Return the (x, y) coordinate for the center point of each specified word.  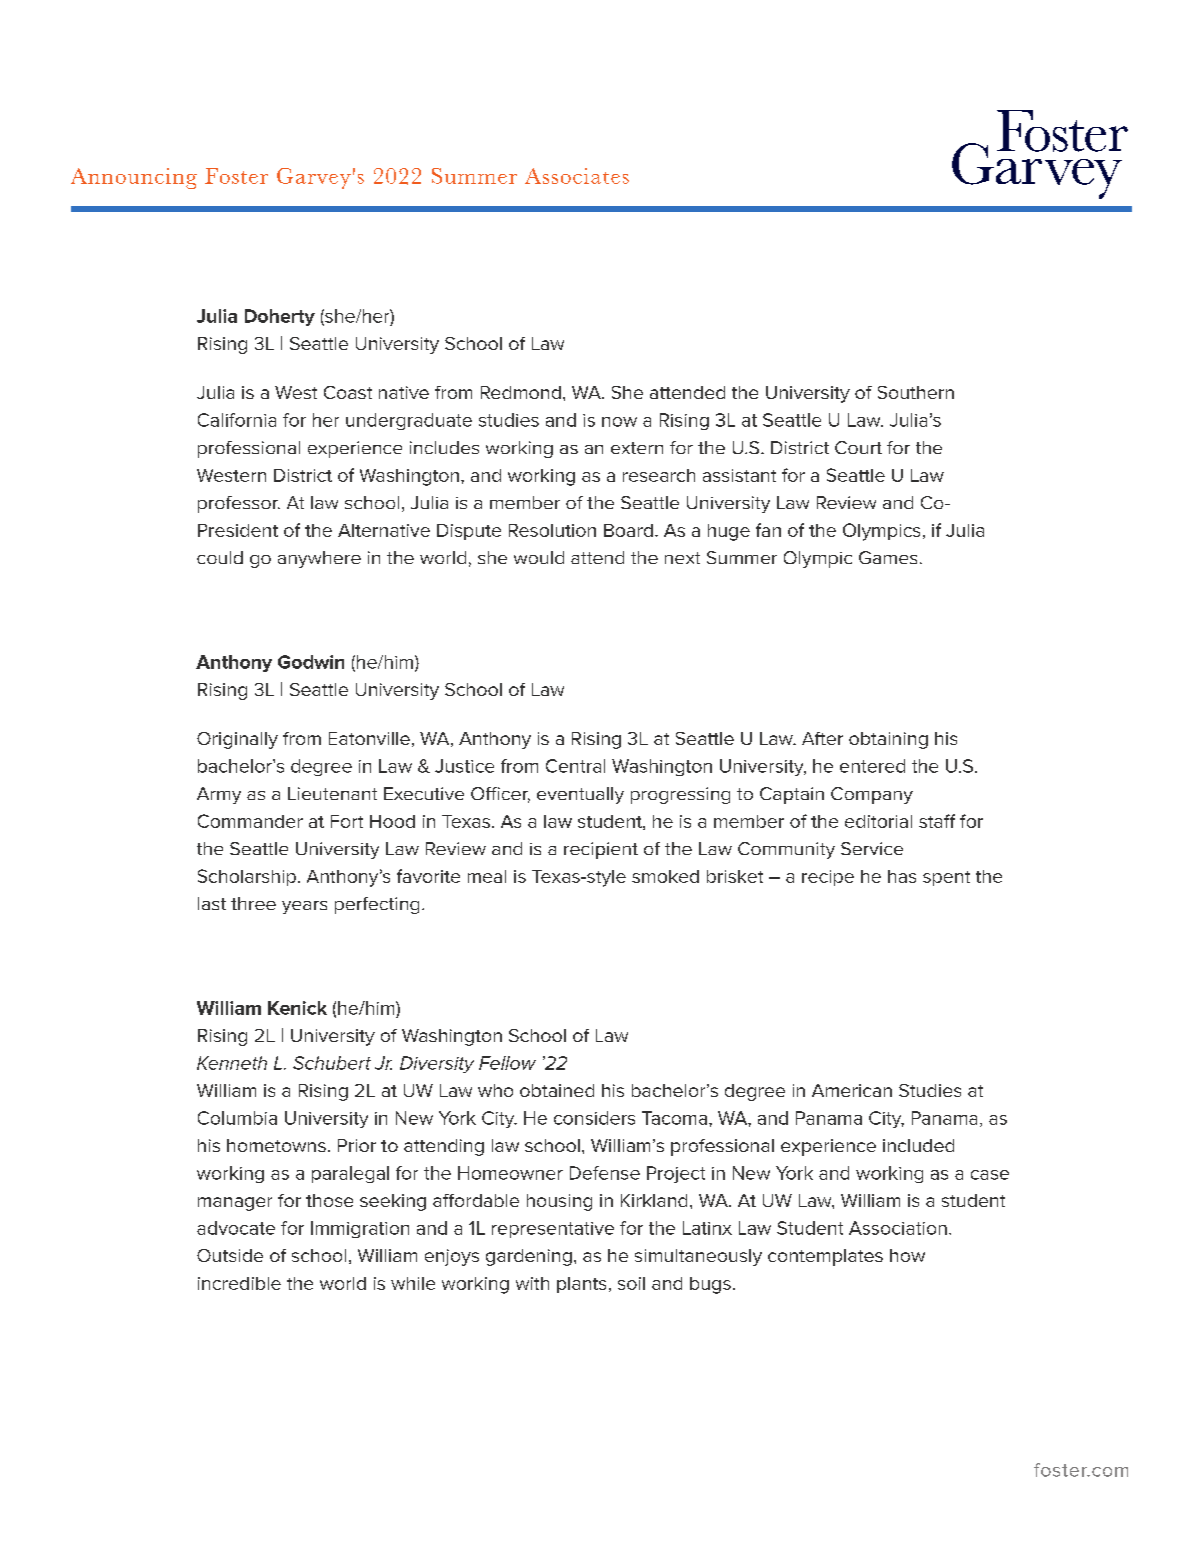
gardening (529, 1257)
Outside (230, 1255)
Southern (916, 392)
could (220, 557)
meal (487, 876)
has (902, 876)
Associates (577, 176)
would (539, 557)
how (907, 1255)
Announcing (134, 178)
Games (888, 557)
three (253, 903)
